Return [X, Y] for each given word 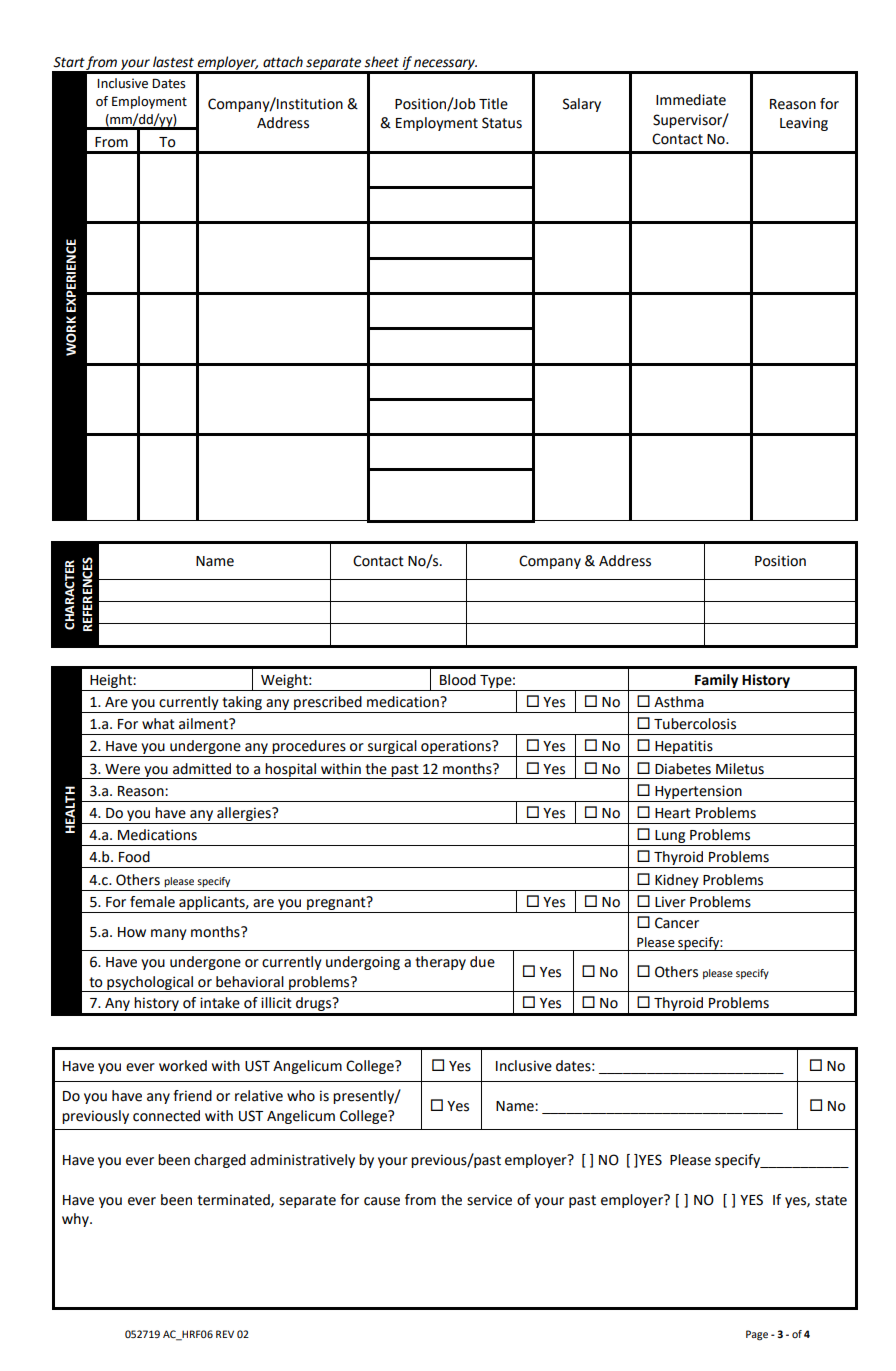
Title [493, 104]
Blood [458, 680]
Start [69, 62]
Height [112, 681]
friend [192, 1096]
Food [134, 857]
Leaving [804, 124]
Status [502, 123]
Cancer [677, 923]
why [76, 1220]
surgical [392, 748]
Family [716, 681]
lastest [173, 62]
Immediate [691, 100]
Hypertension [698, 792]
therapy [440, 963]
